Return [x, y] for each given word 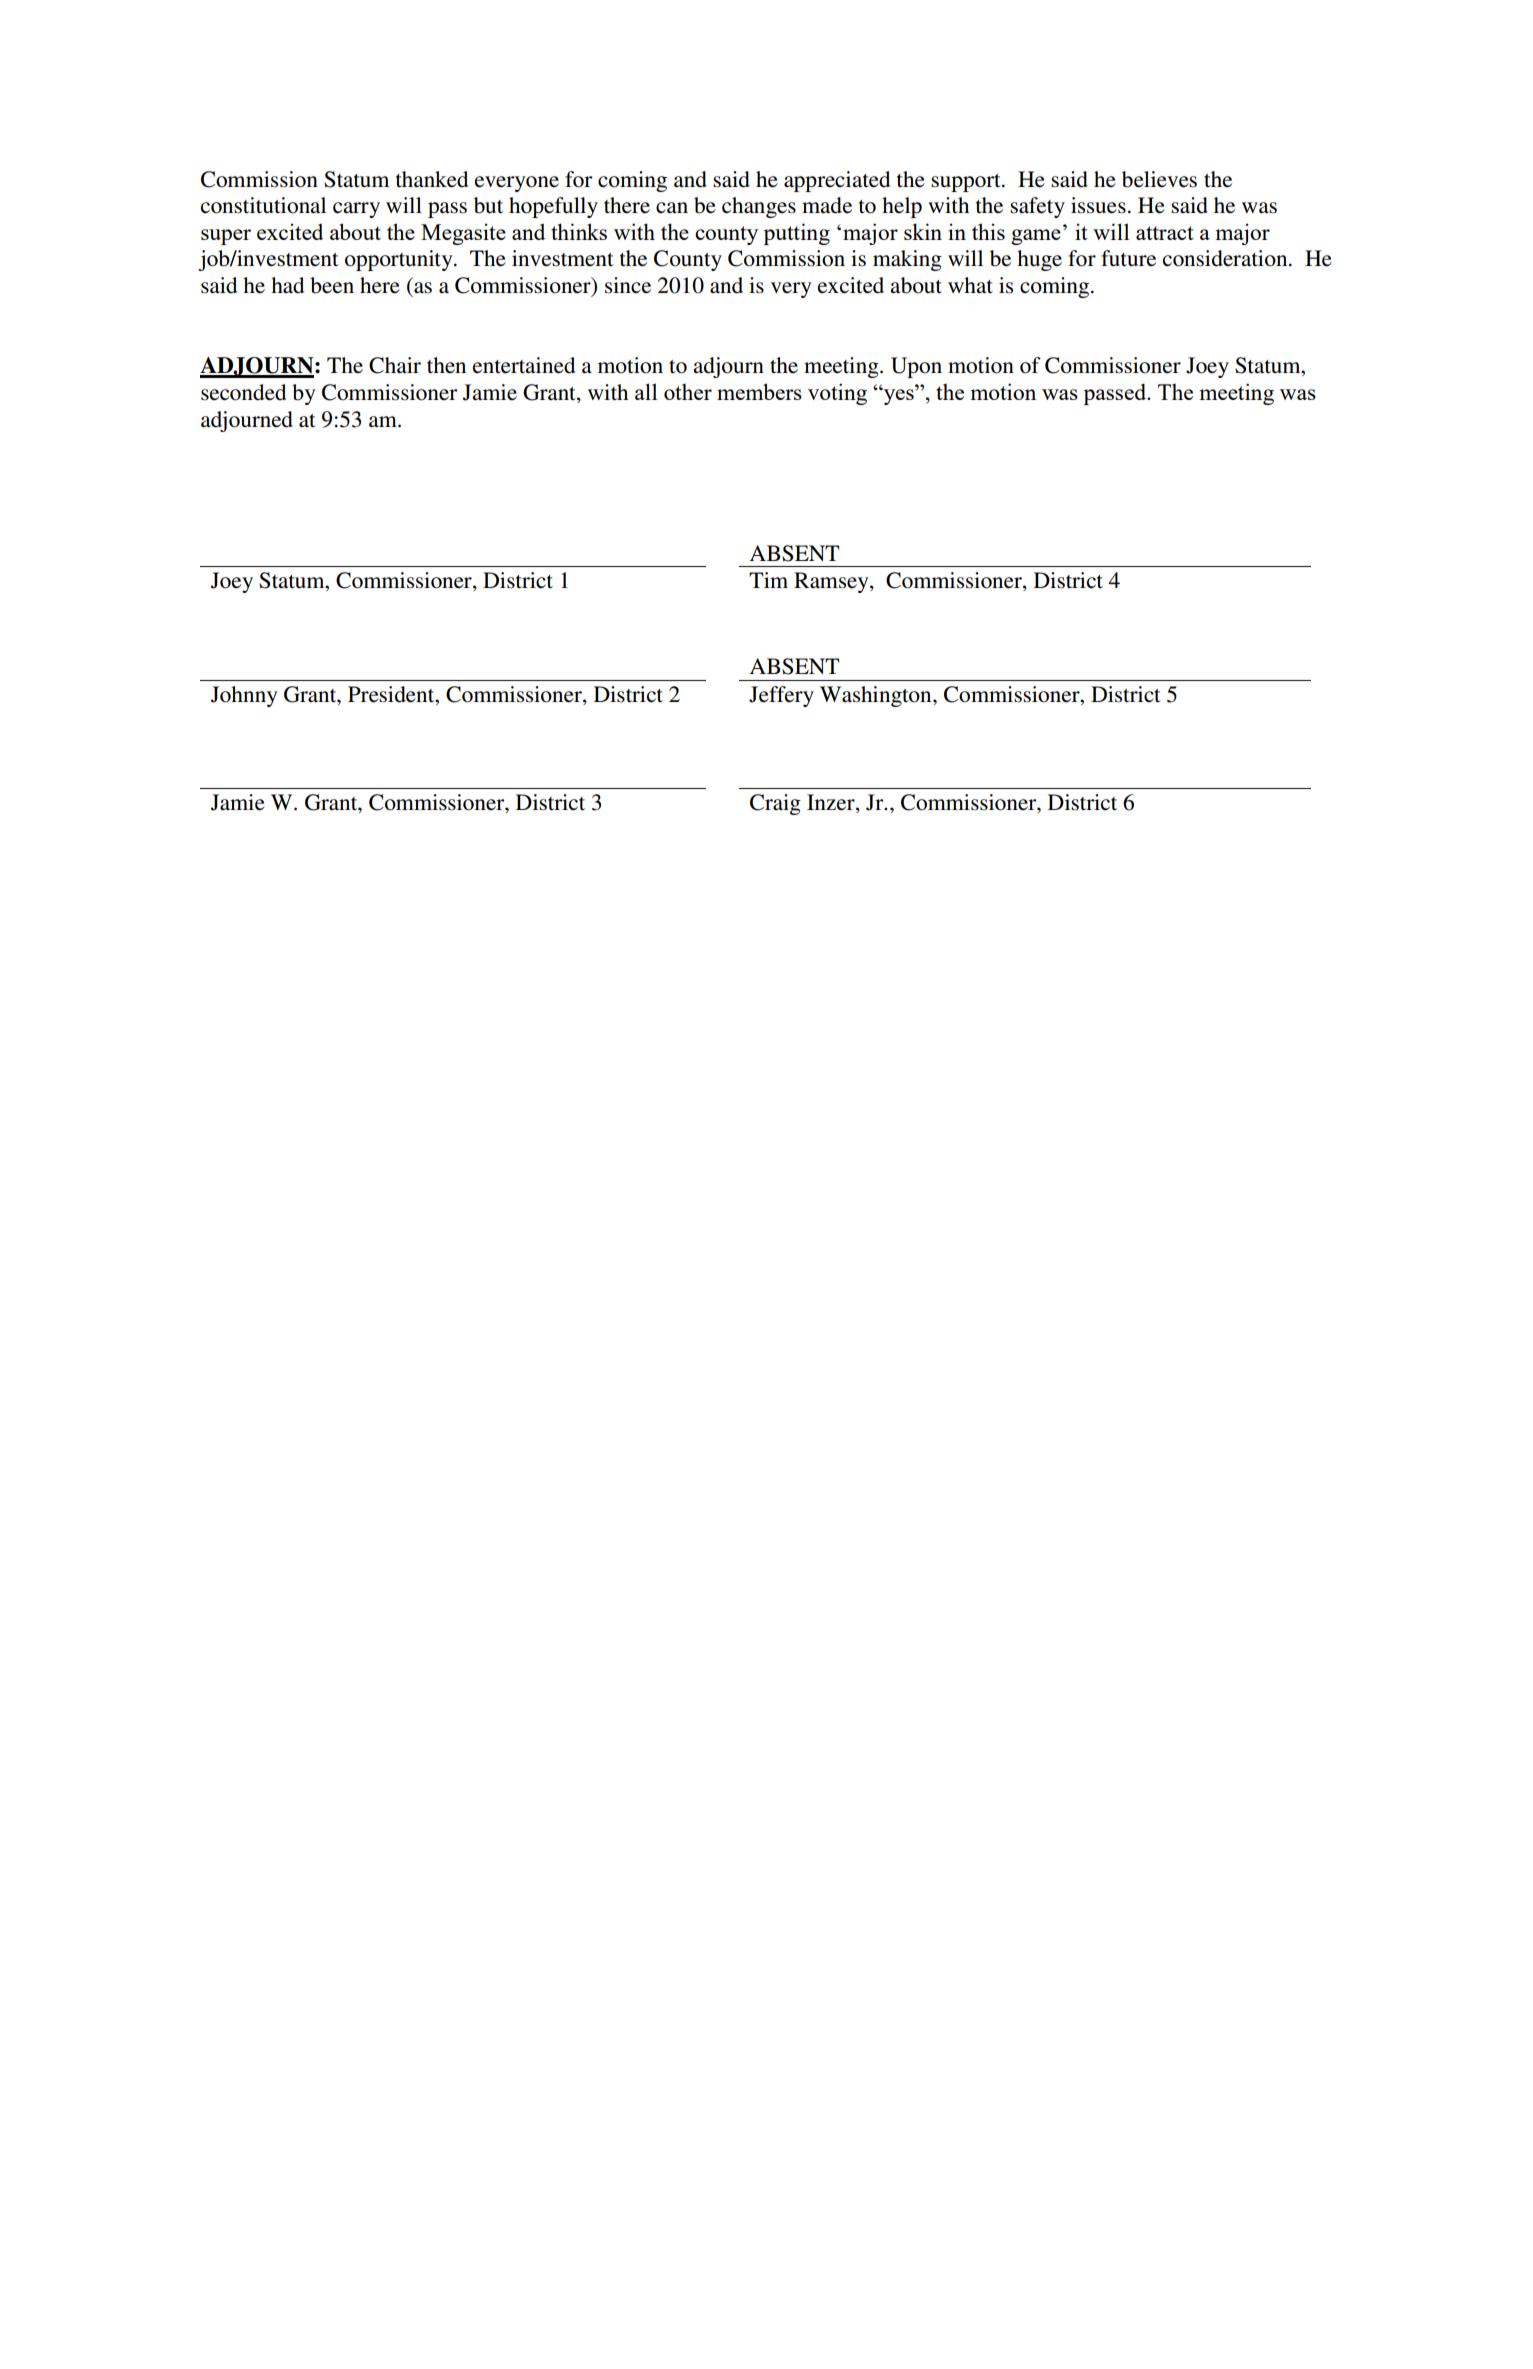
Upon [916, 367]
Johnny [244, 696]
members [759, 391]
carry [356, 210]
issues [1098, 205]
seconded [243, 392]
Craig [775, 804]
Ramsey [832, 582]
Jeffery [781, 696]
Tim [768, 580]
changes [759, 207]
